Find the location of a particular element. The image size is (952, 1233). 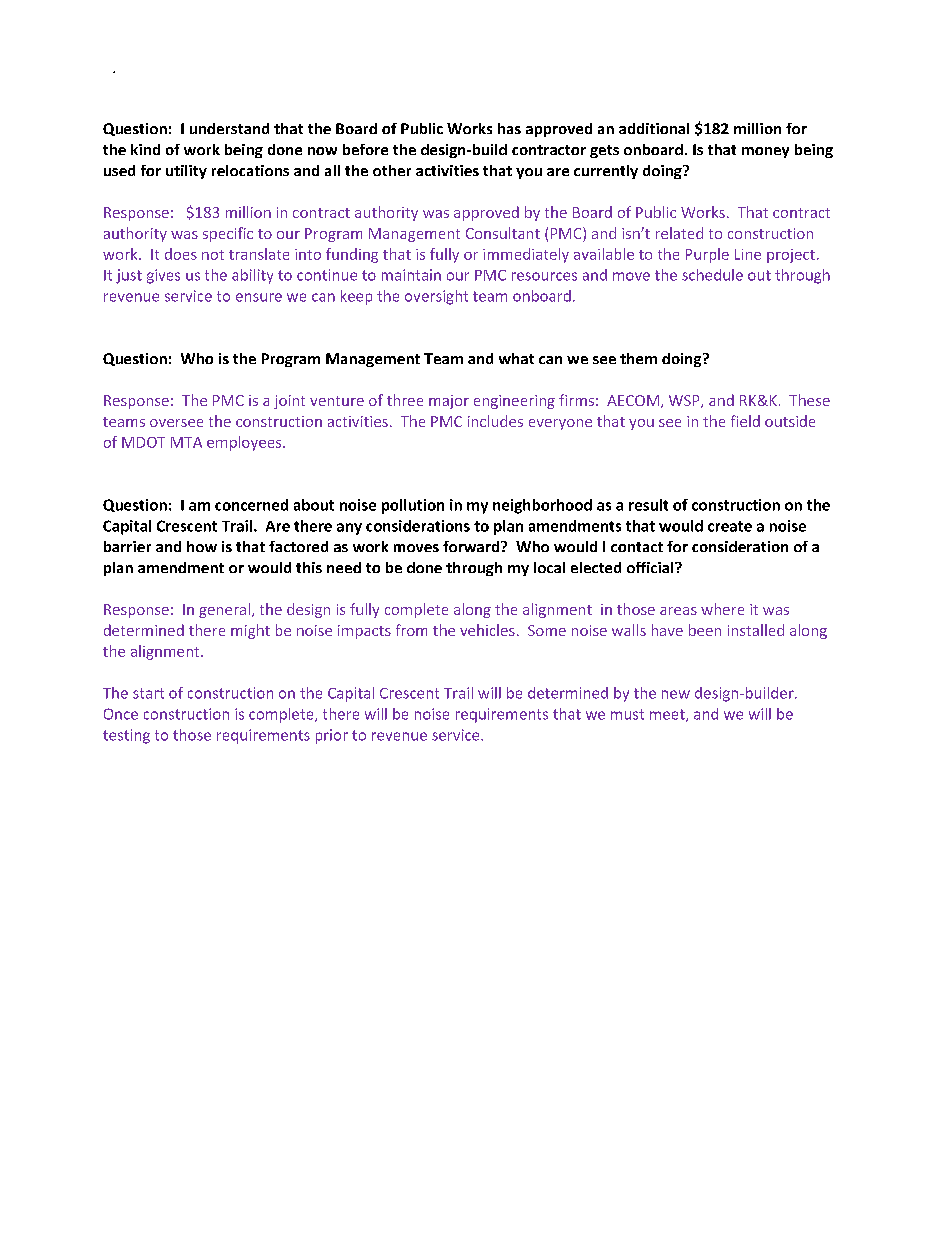

has is located at coordinates (509, 128).
